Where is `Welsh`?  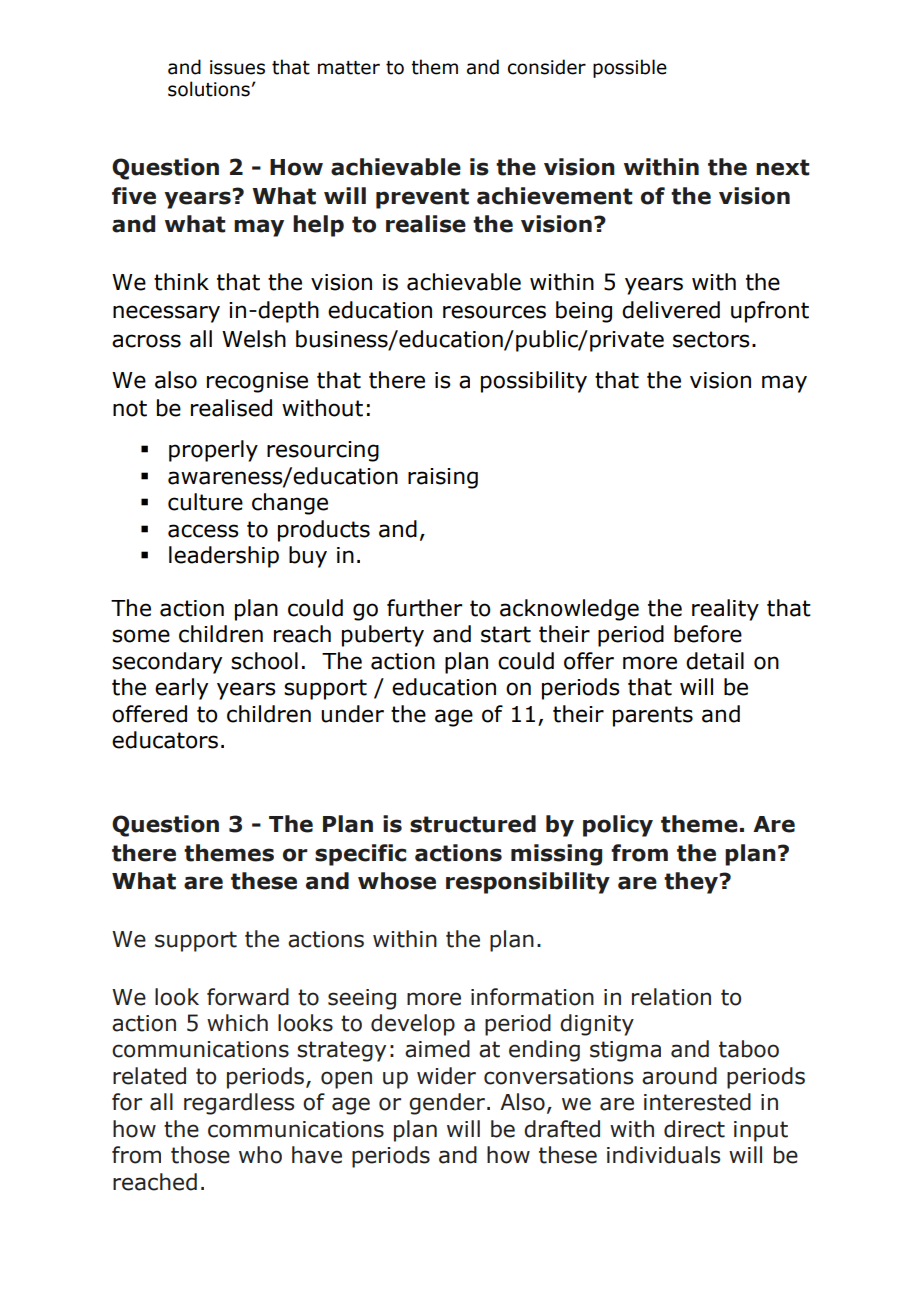 Welsh is located at coordinates (254, 339).
